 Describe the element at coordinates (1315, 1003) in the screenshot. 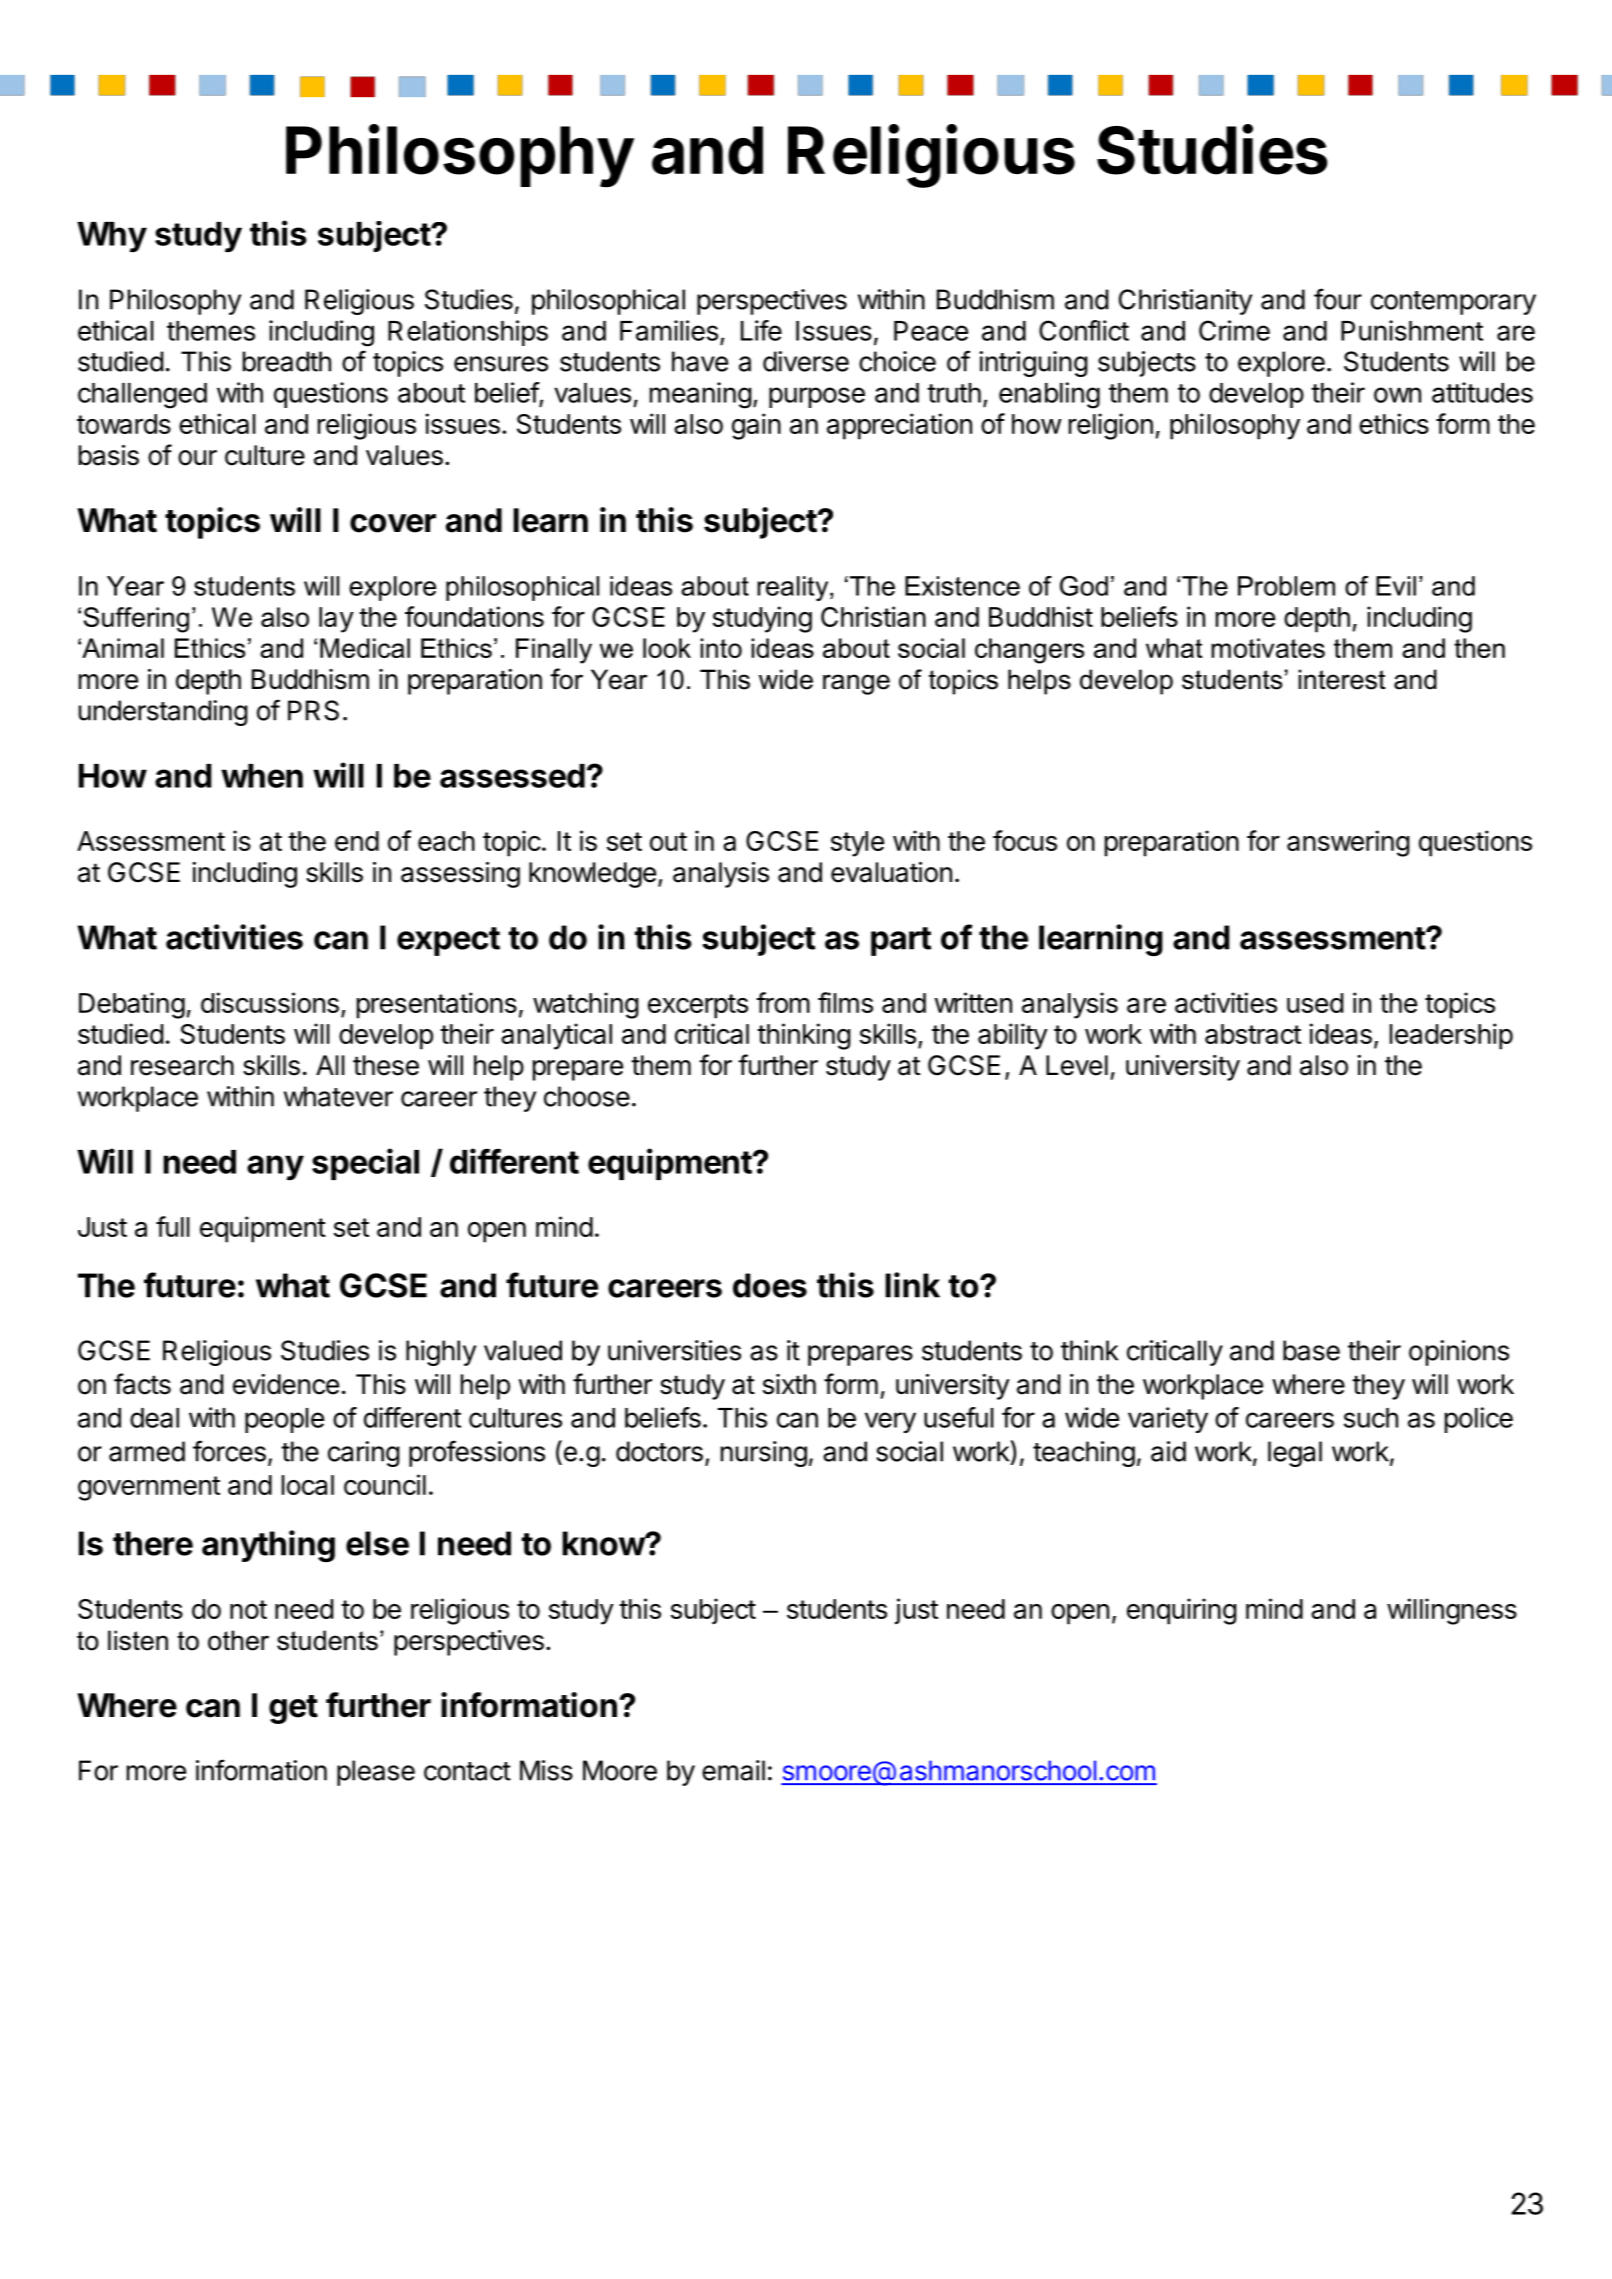

I see `used` at that location.
